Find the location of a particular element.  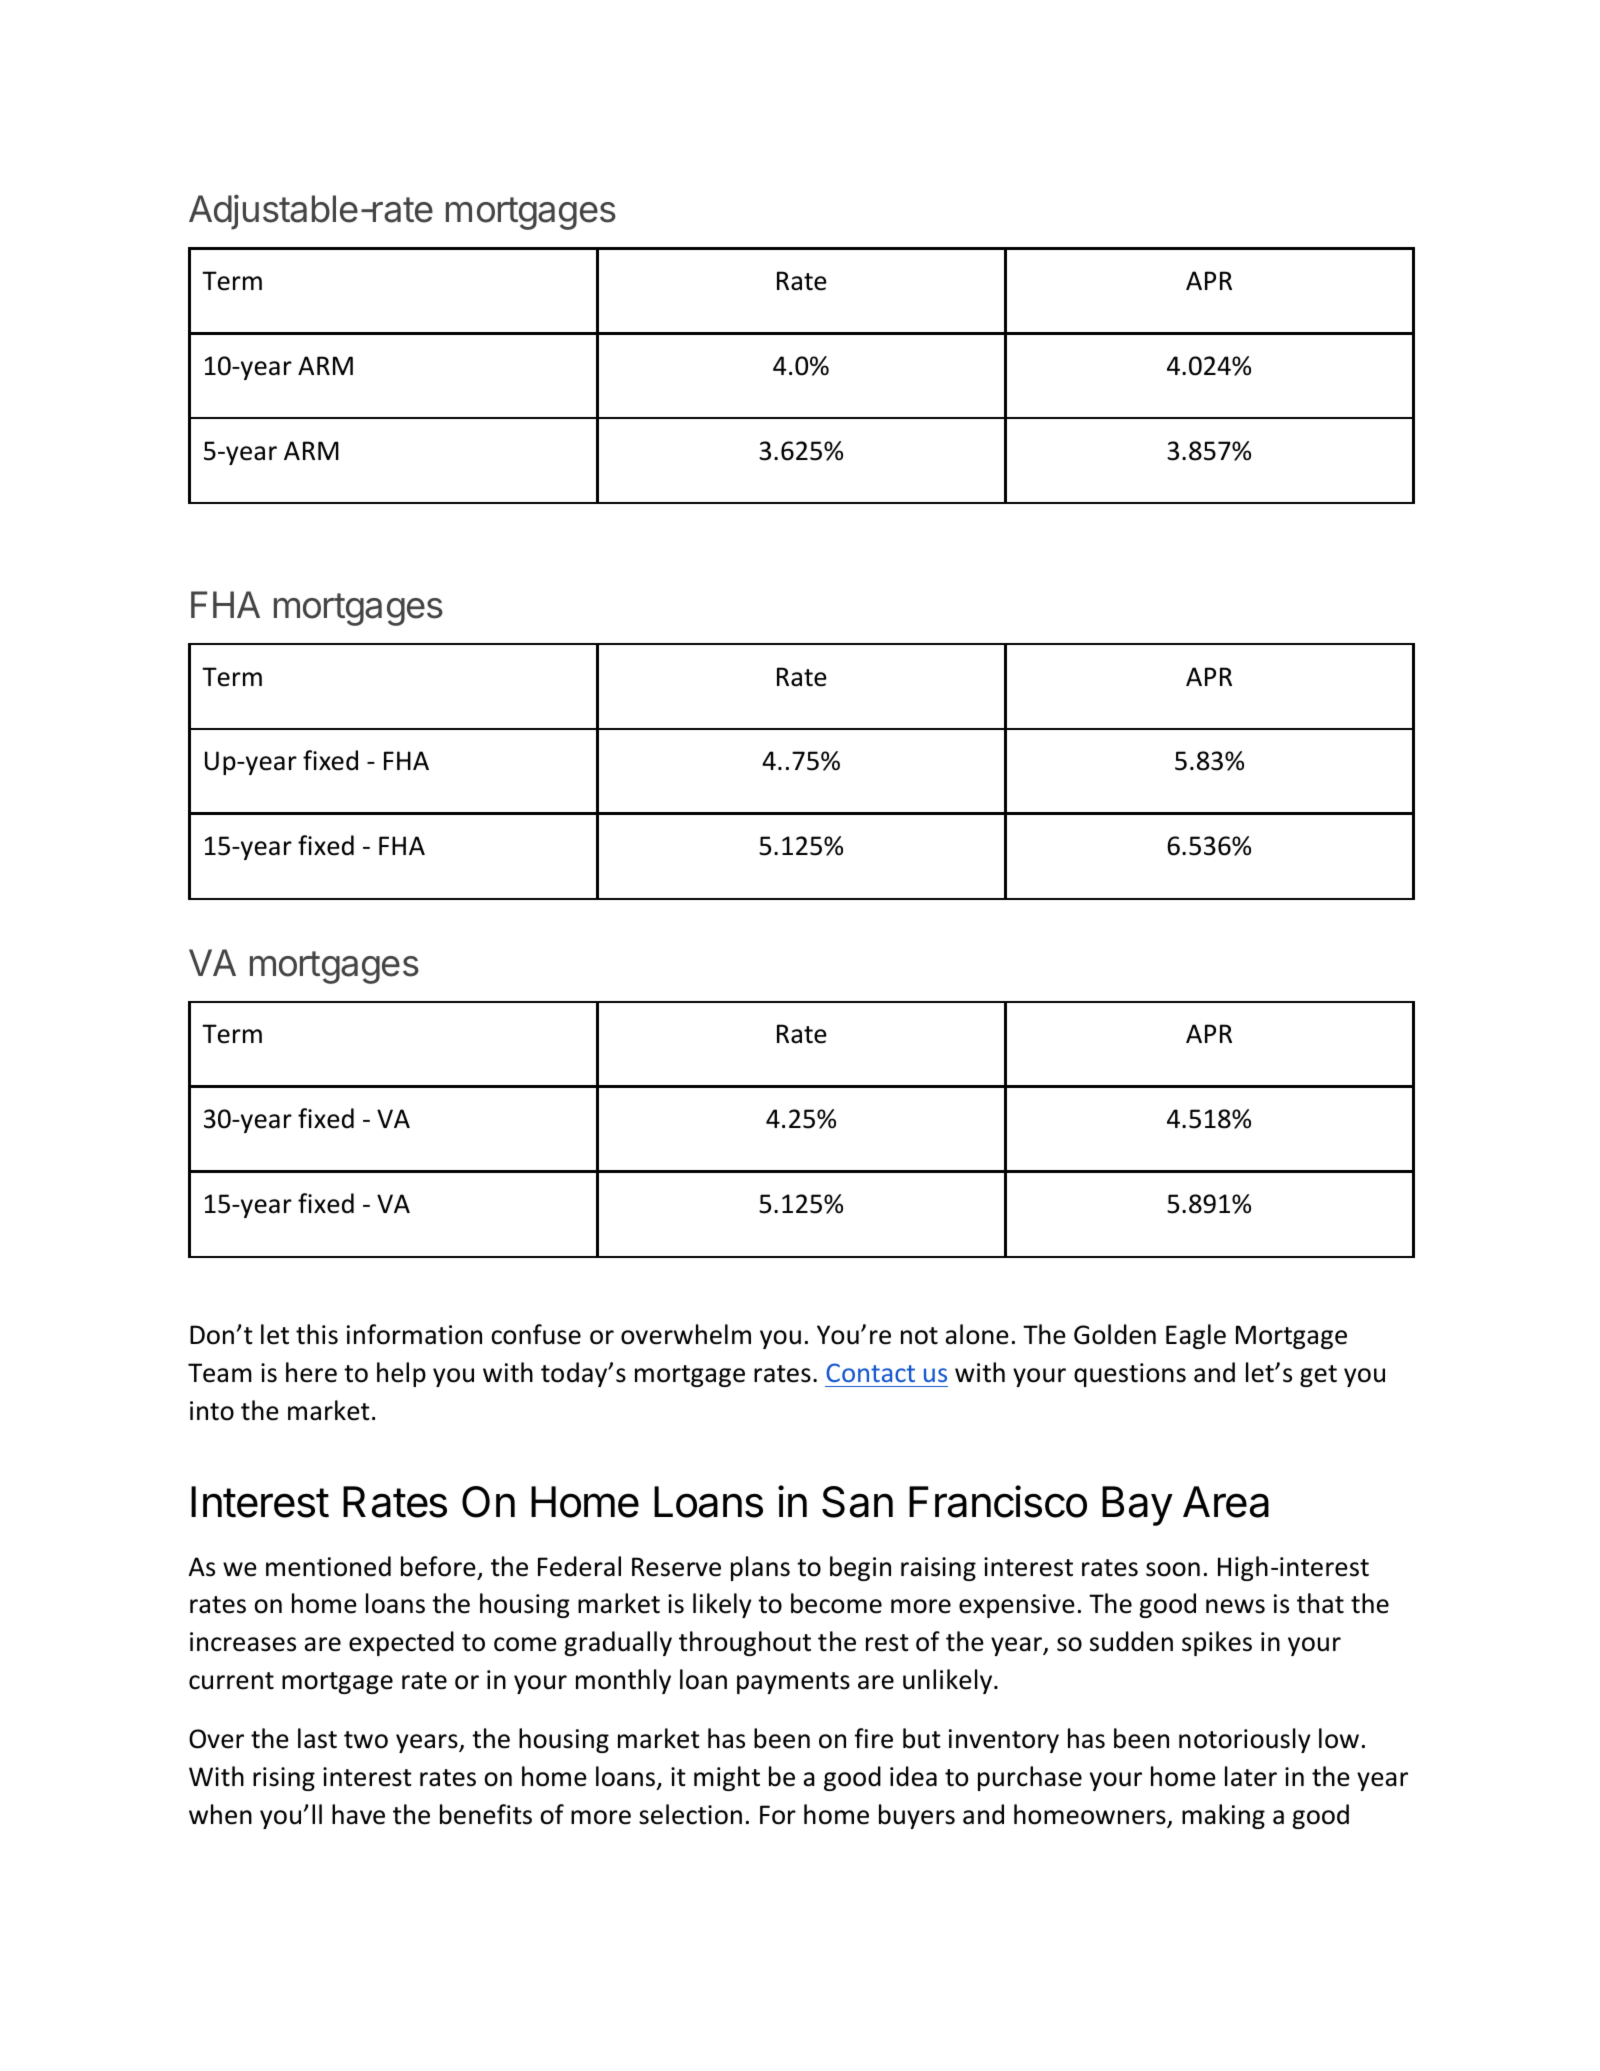

selection is located at coordinates (690, 1814).
